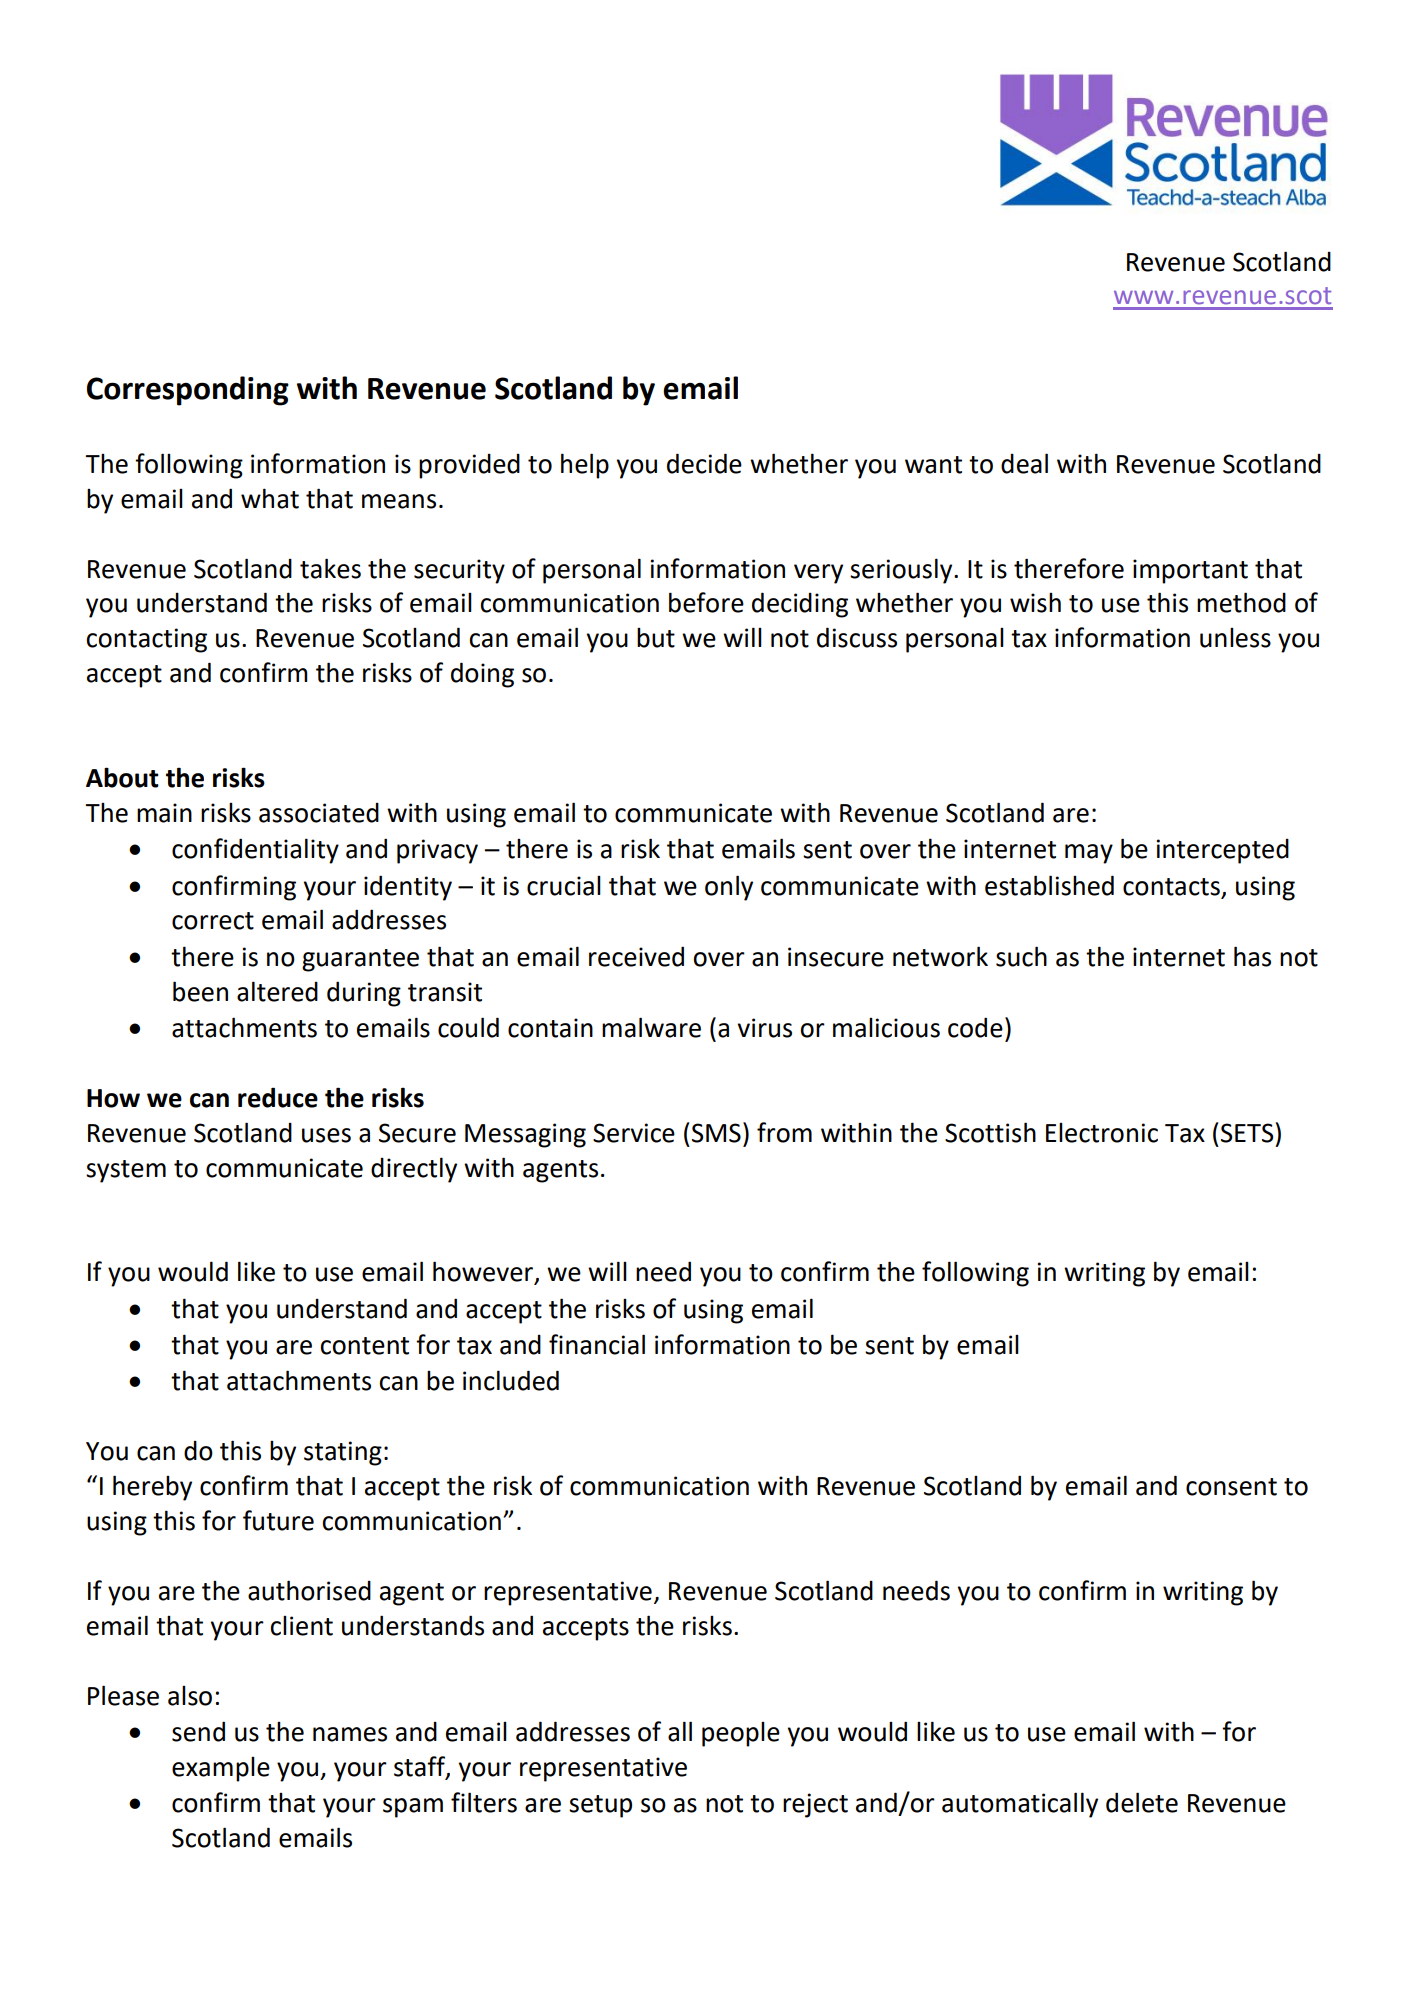 This screenshot has height=2005, width=1418. I want to click on delete, so click(1142, 1802).
